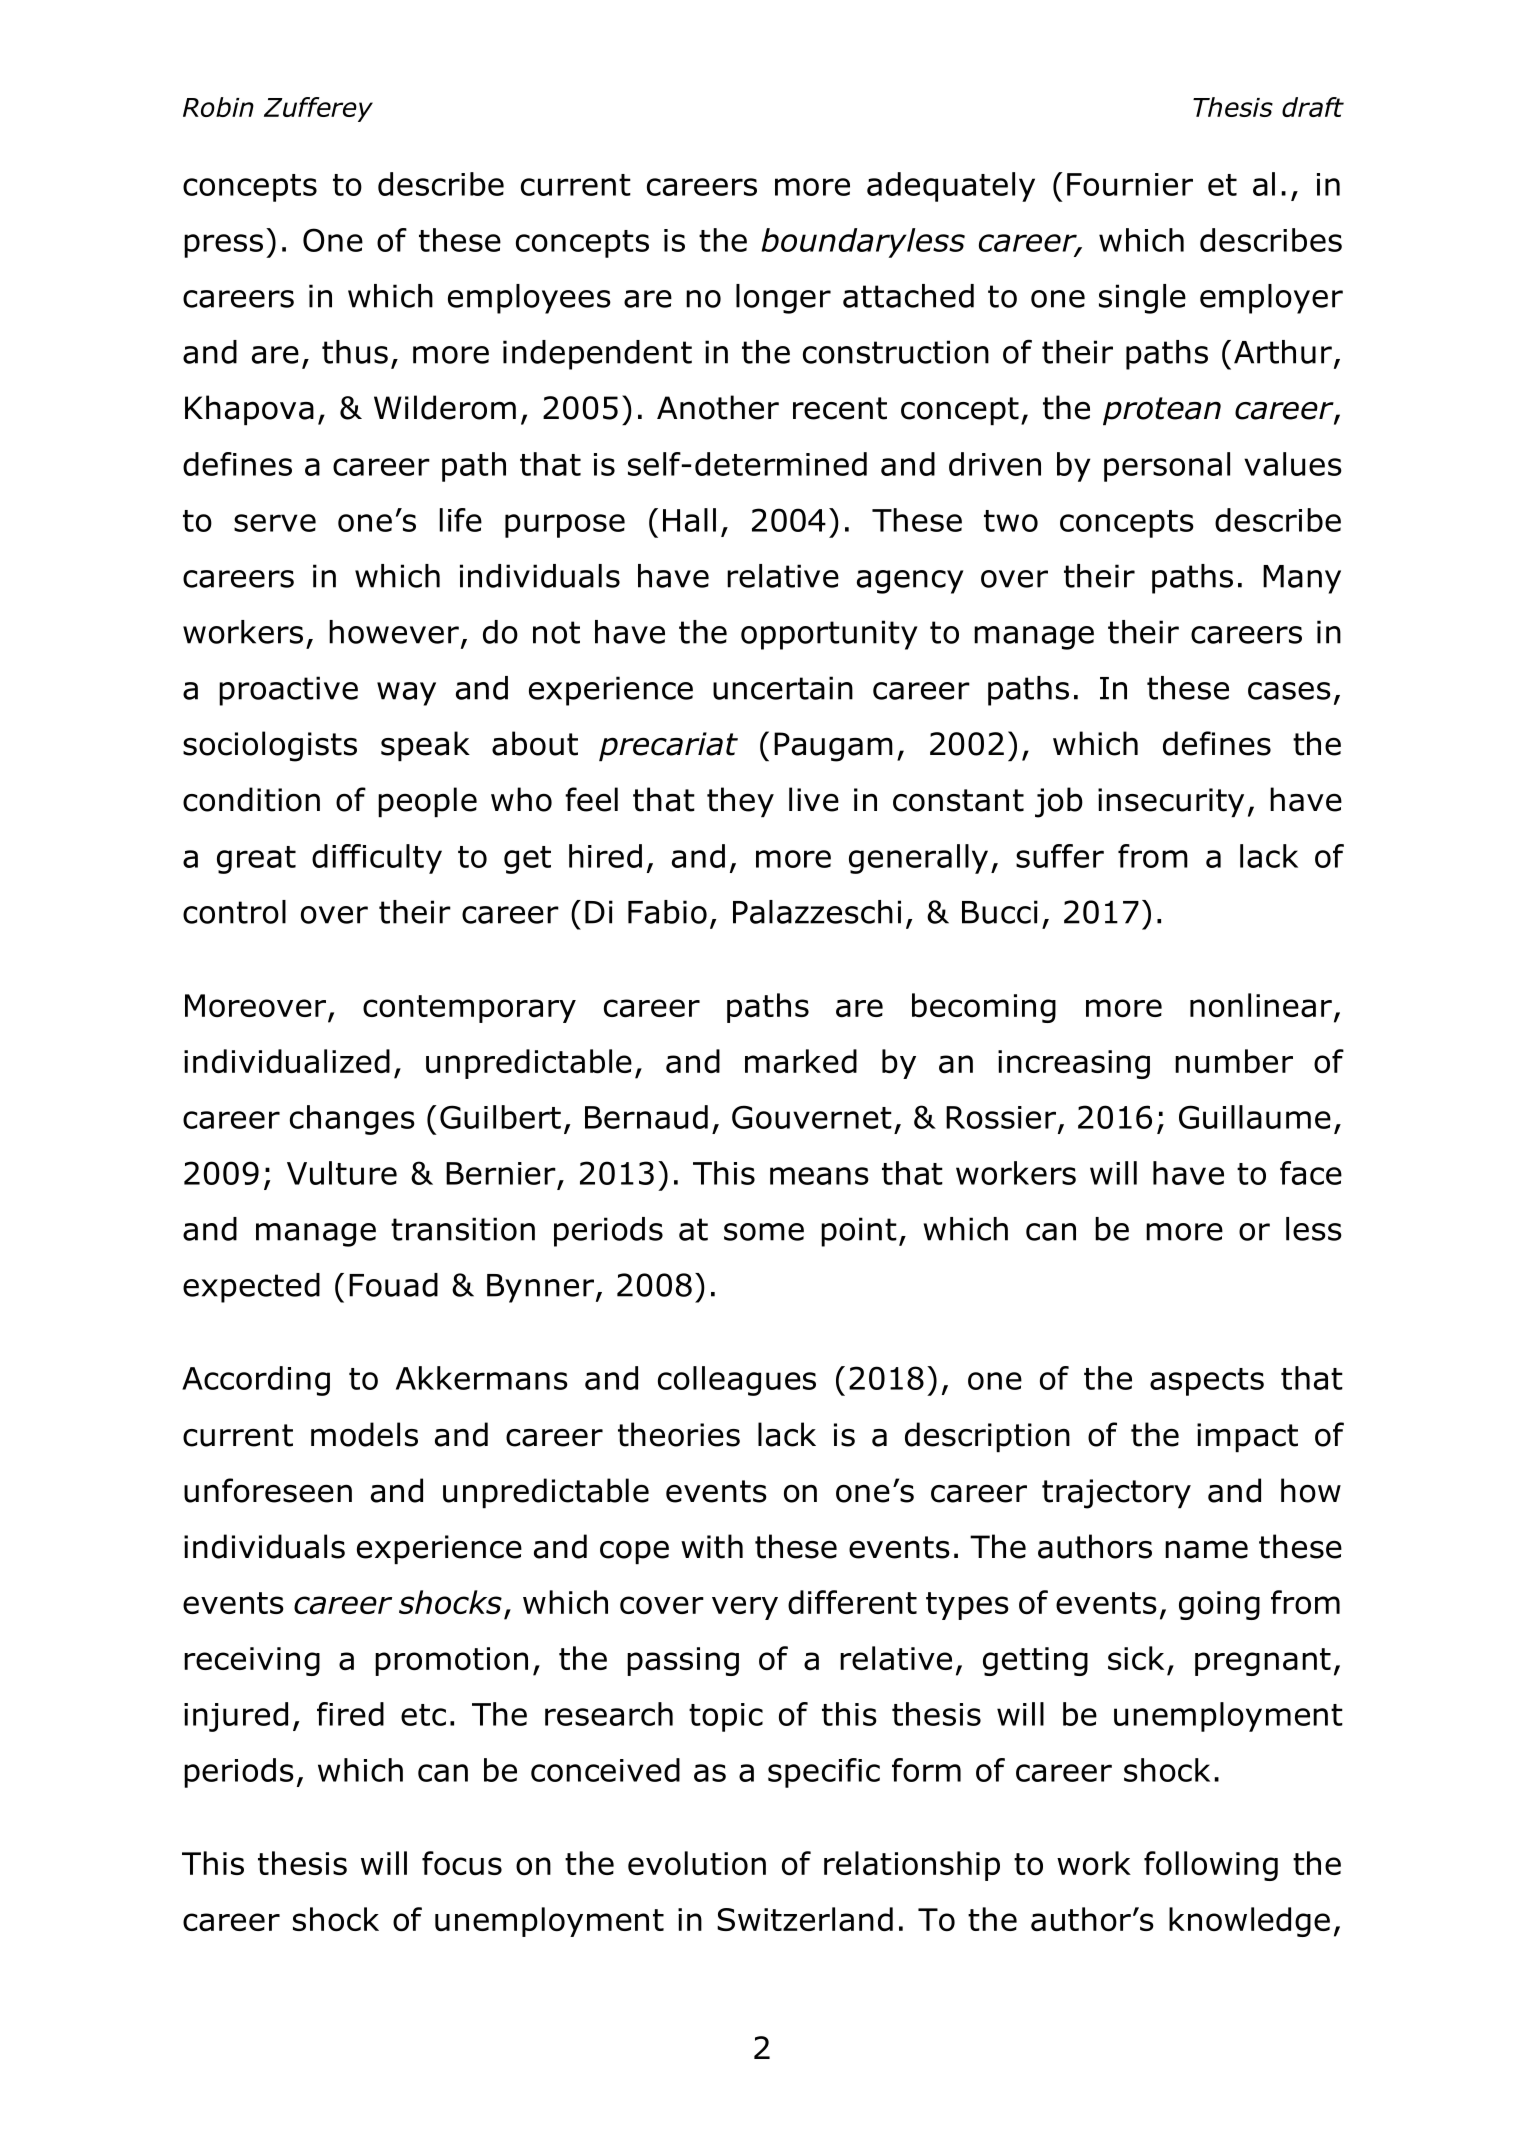 The height and width of the image is (2155, 1523). Describe the element at coordinates (218, 107) in the image. I see `Robin` at that location.
